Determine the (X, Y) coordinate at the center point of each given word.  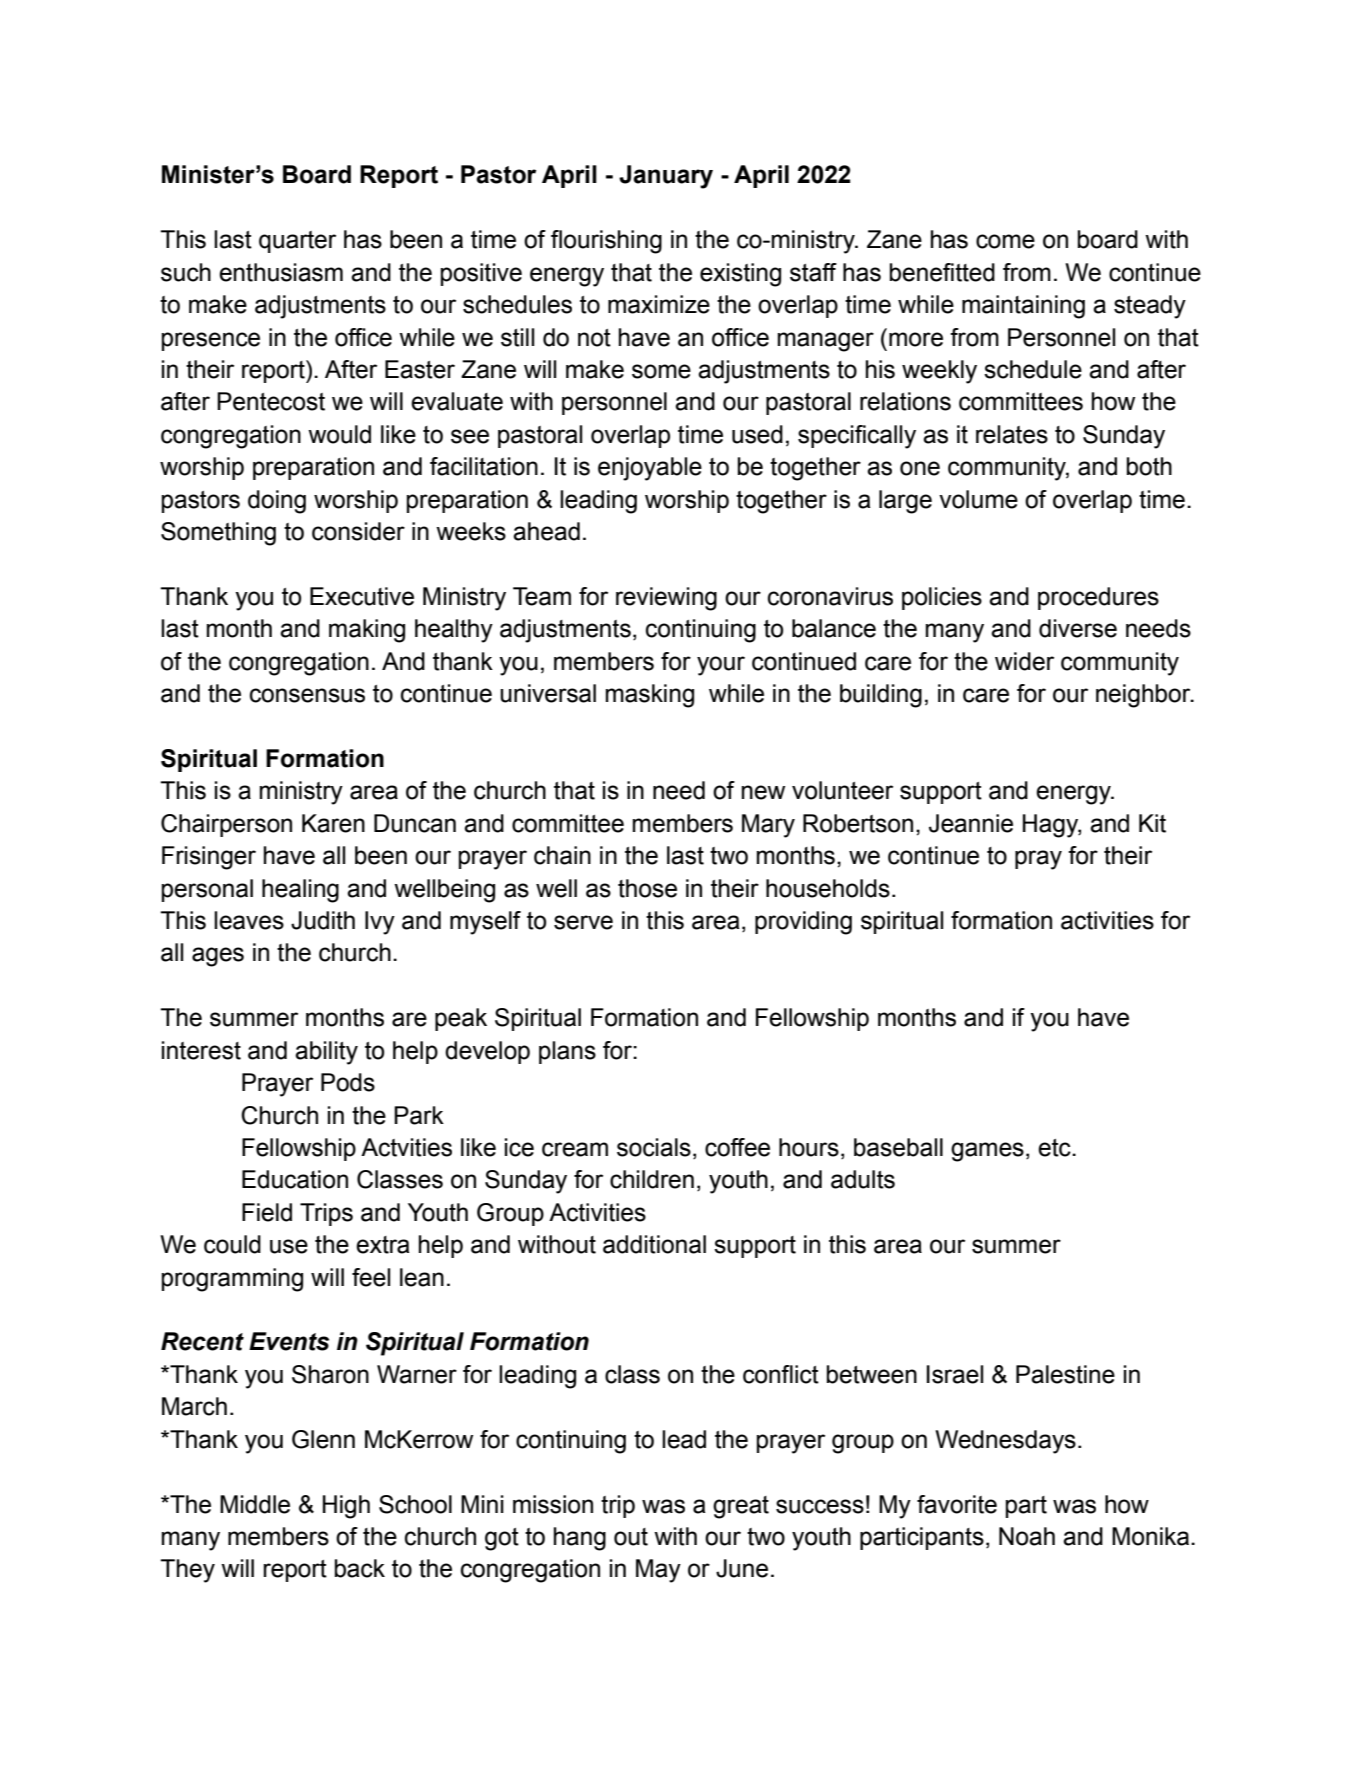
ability (326, 1053)
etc (1055, 1148)
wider (1024, 661)
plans (567, 1052)
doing (277, 502)
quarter (297, 242)
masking (650, 696)
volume (978, 499)
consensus (307, 695)
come (1005, 241)
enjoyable (650, 469)
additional (654, 1244)
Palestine (1065, 1374)
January (666, 177)
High (346, 1507)
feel (371, 1277)
